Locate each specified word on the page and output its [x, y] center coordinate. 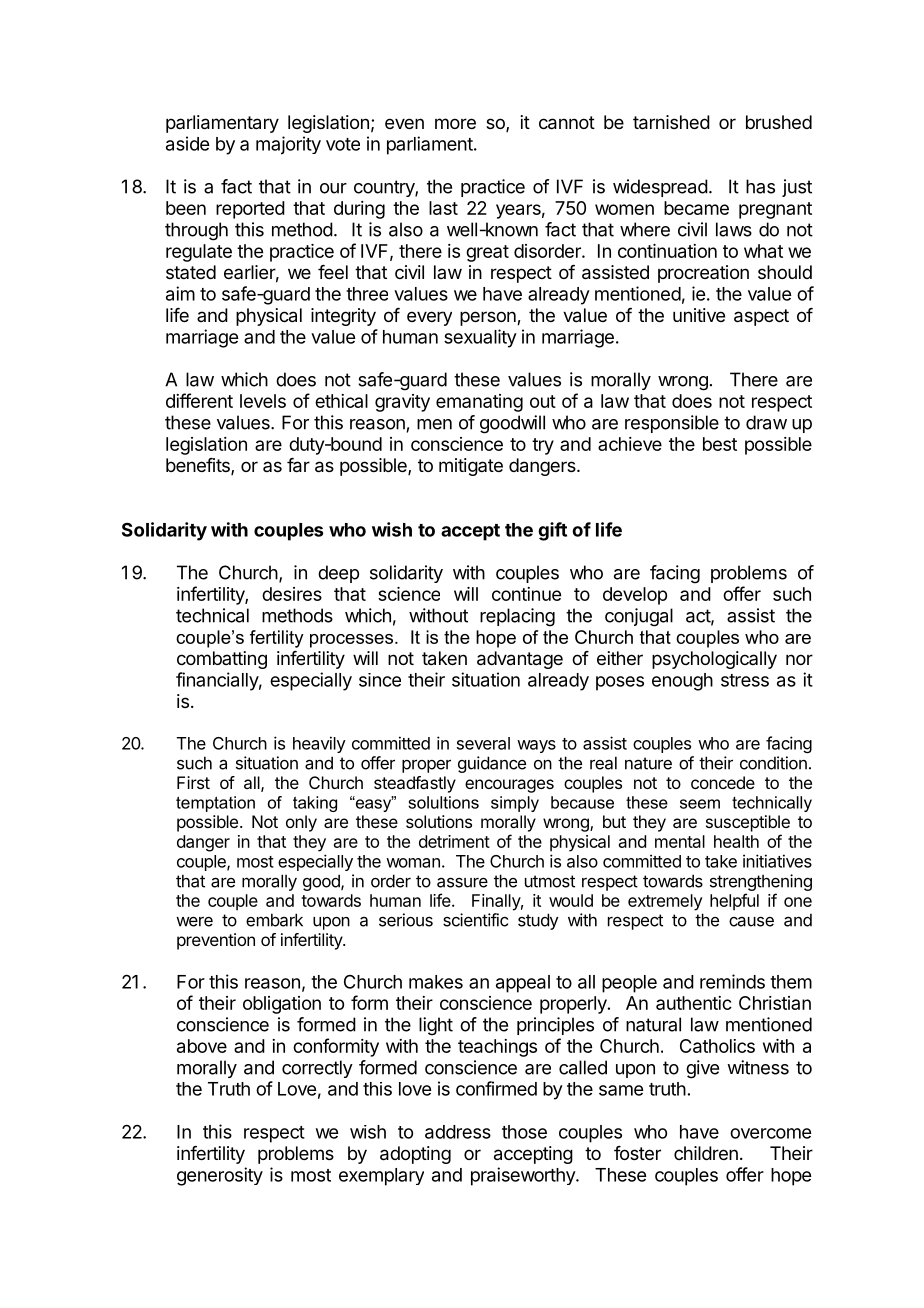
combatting [222, 660]
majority [288, 145]
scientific [475, 920]
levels [263, 401]
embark [274, 920]
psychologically [714, 660]
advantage [520, 660]
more [455, 123]
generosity [220, 1176]
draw [766, 422]
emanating [479, 403]
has [760, 186]
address [458, 1132]
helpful [734, 902]
